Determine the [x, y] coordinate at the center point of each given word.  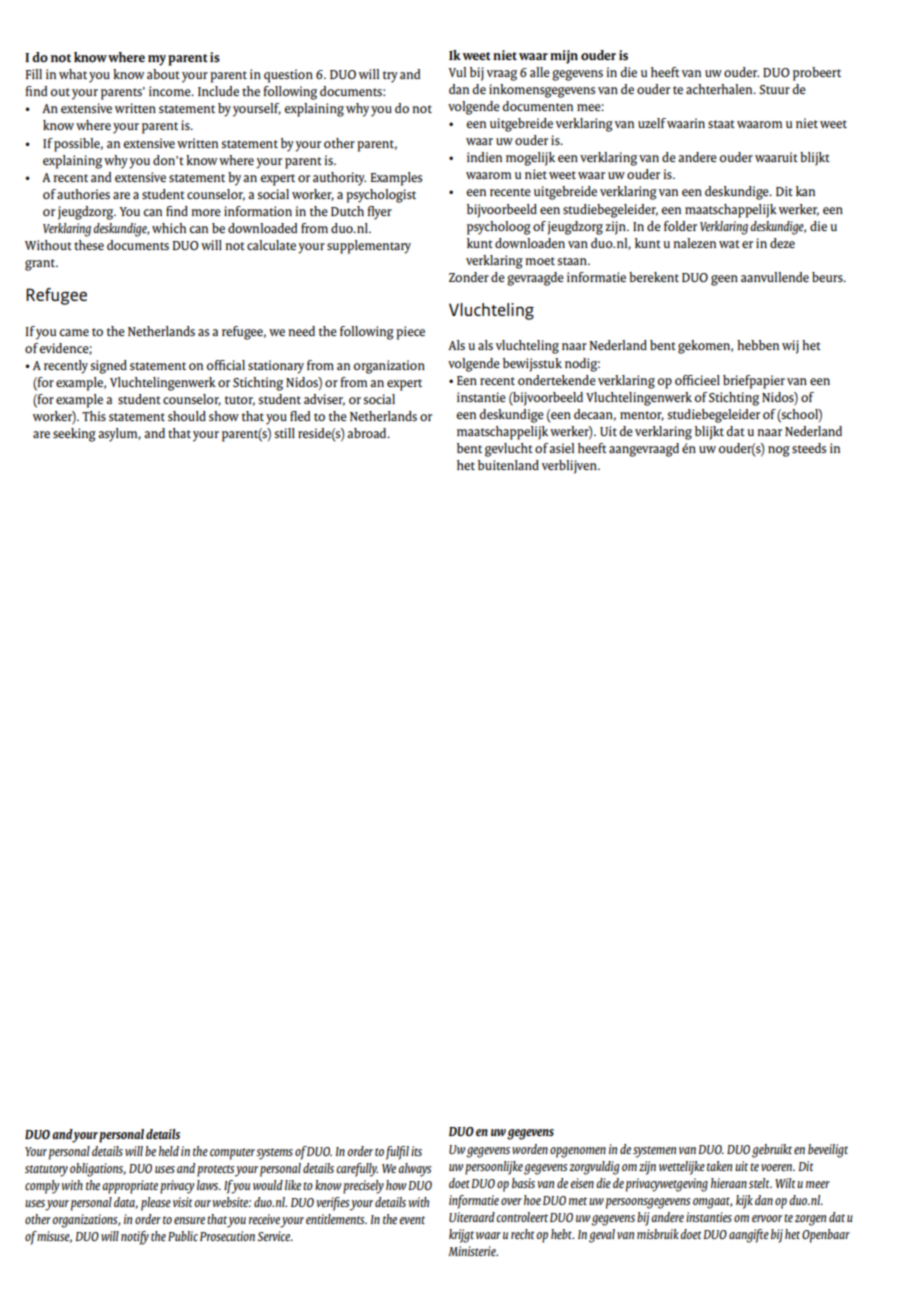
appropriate [130, 1187]
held [169, 1151]
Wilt [785, 1183]
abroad [368, 433]
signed [108, 367]
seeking [74, 435]
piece [410, 333]
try [390, 77]
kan [805, 191]
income [171, 91]
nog [779, 451]
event [412, 1220]
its [416, 1151]
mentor [642, 416]
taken [719, 1166]
